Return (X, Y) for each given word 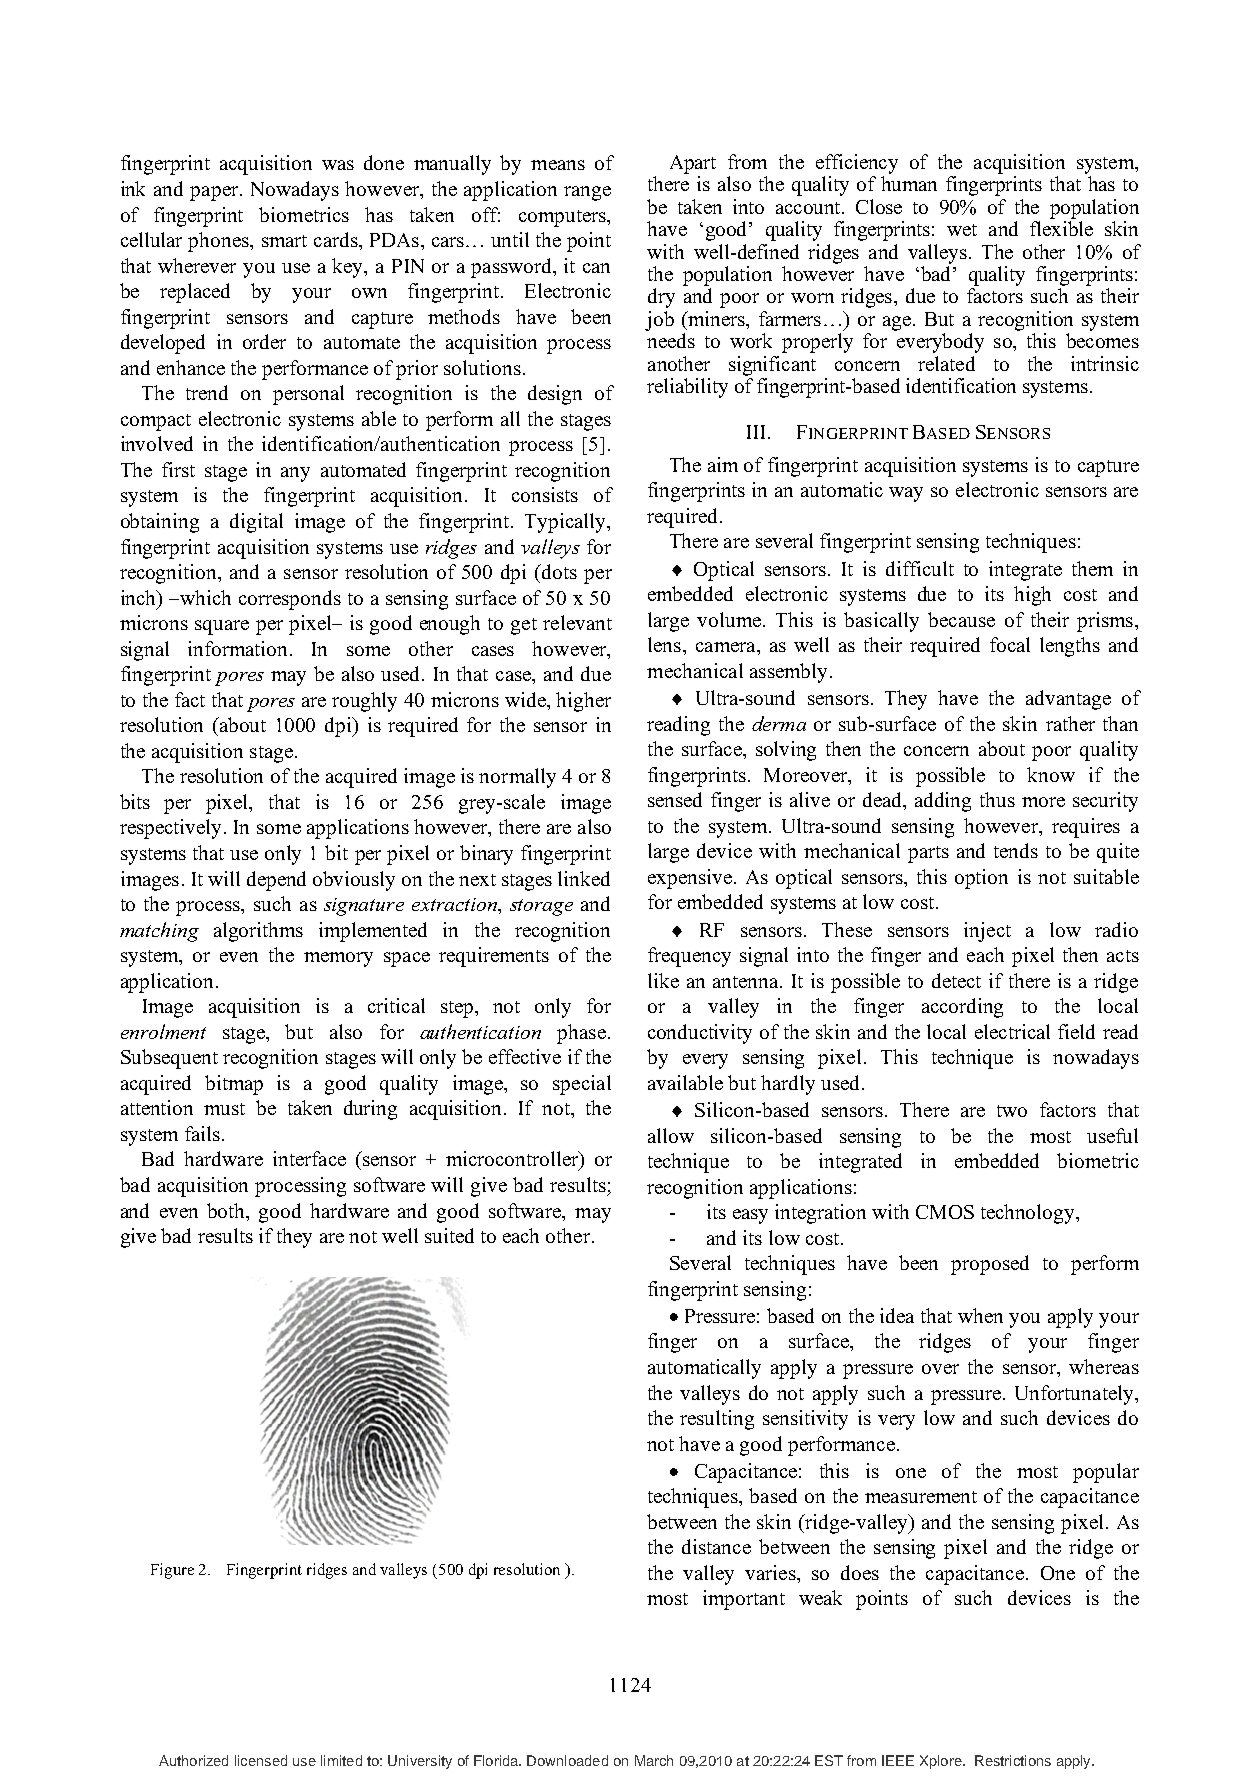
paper (215, 193)
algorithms (258, 932)
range (587, 193)
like (663, 980)
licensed (261, 1760)
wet (962, 230)
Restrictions (1013, 1760)
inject (987, 932)
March (654, 1760)
